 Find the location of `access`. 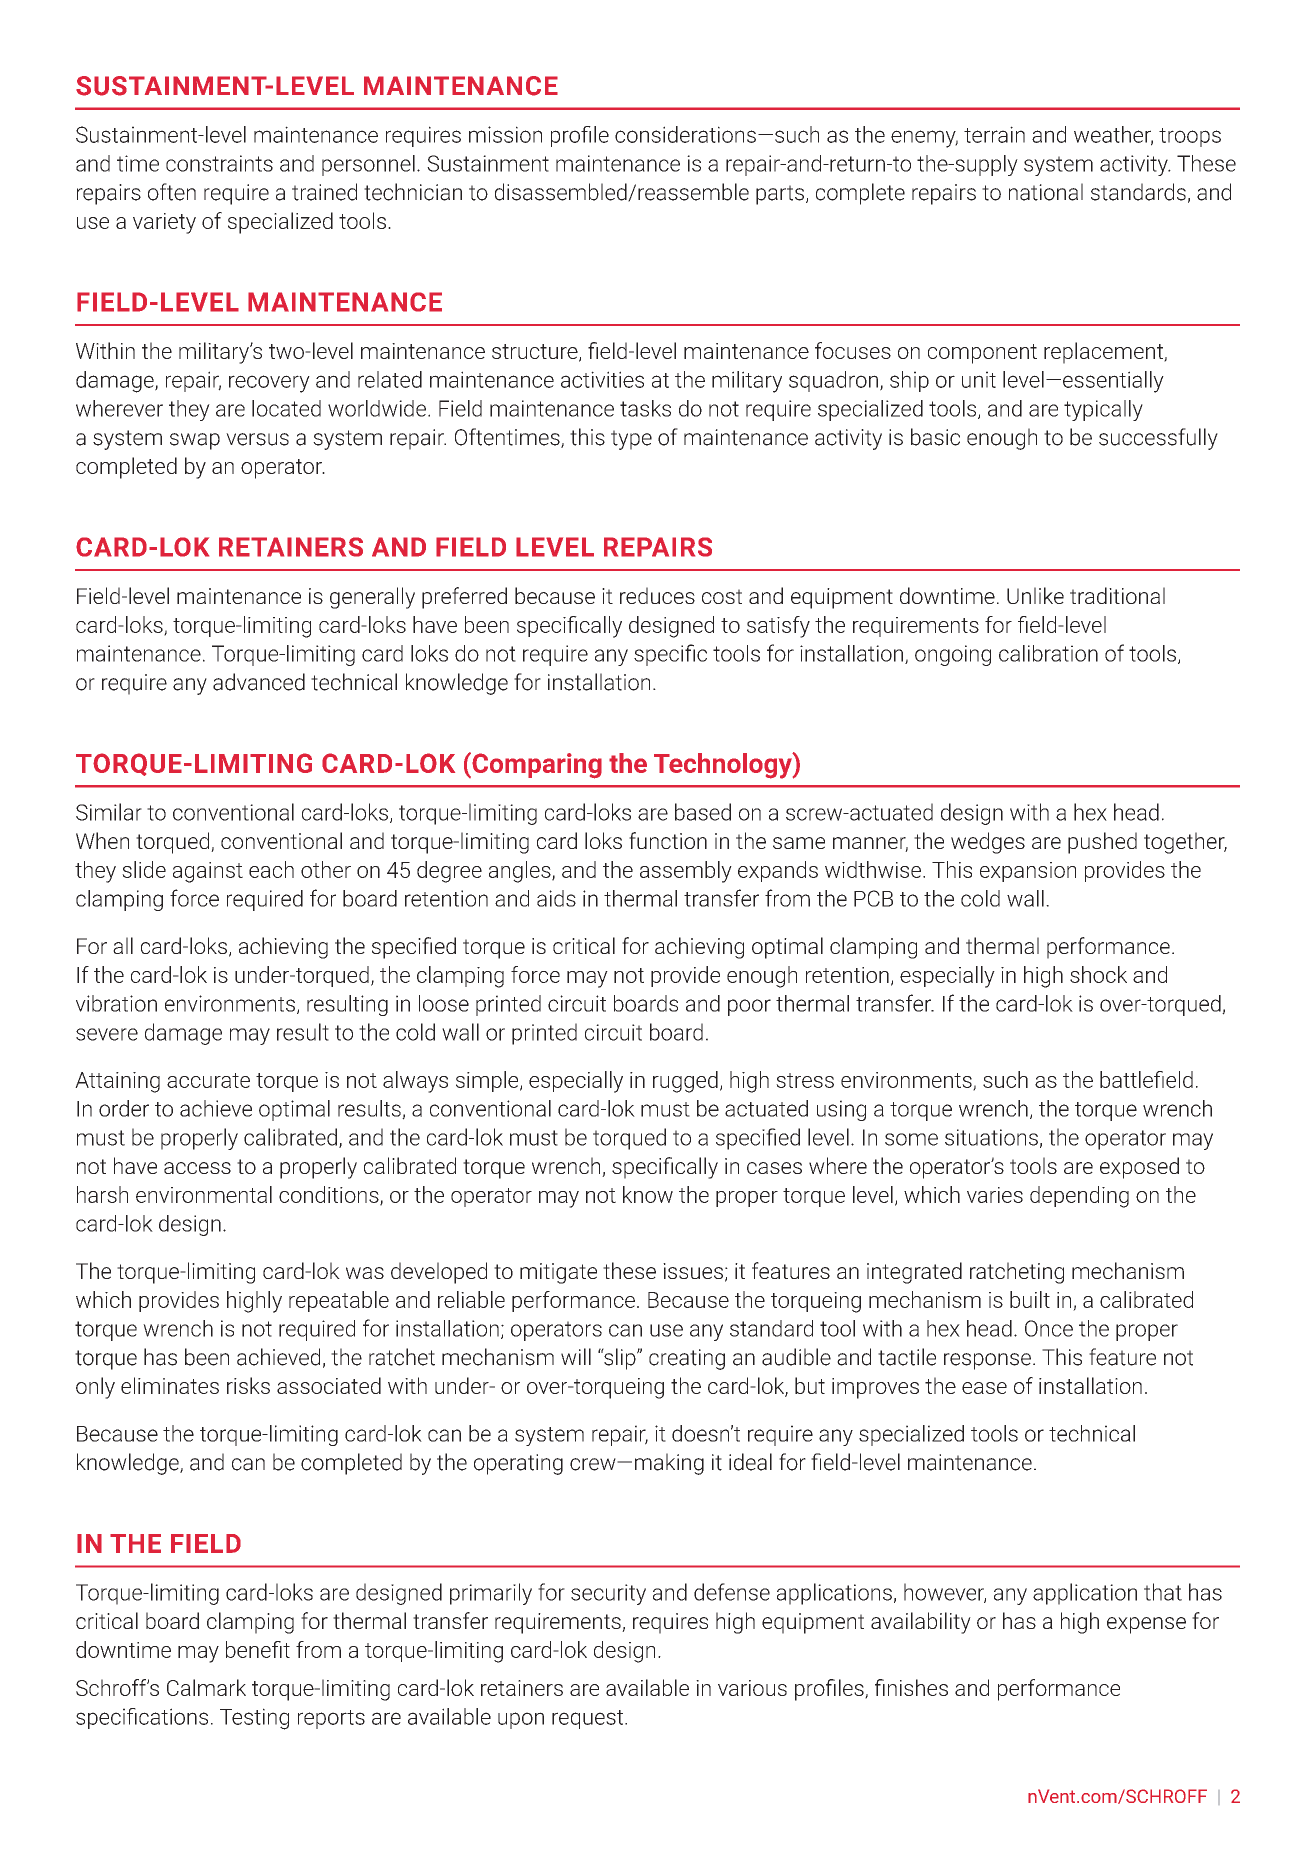

access is located at coordinates (197, 1168).
